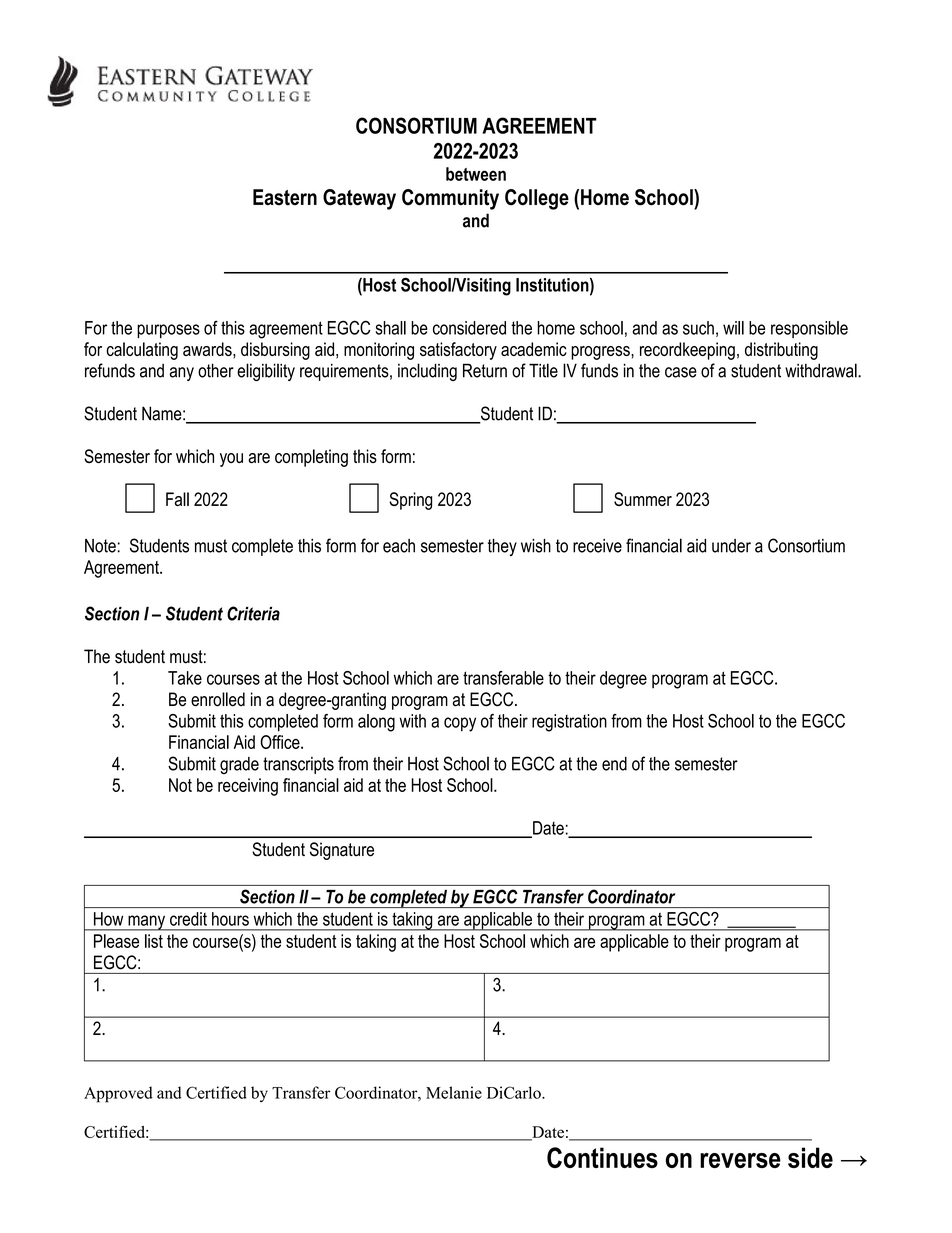  Describe the element at coordinates (614, 764) in the document. I see `end` at that location.
